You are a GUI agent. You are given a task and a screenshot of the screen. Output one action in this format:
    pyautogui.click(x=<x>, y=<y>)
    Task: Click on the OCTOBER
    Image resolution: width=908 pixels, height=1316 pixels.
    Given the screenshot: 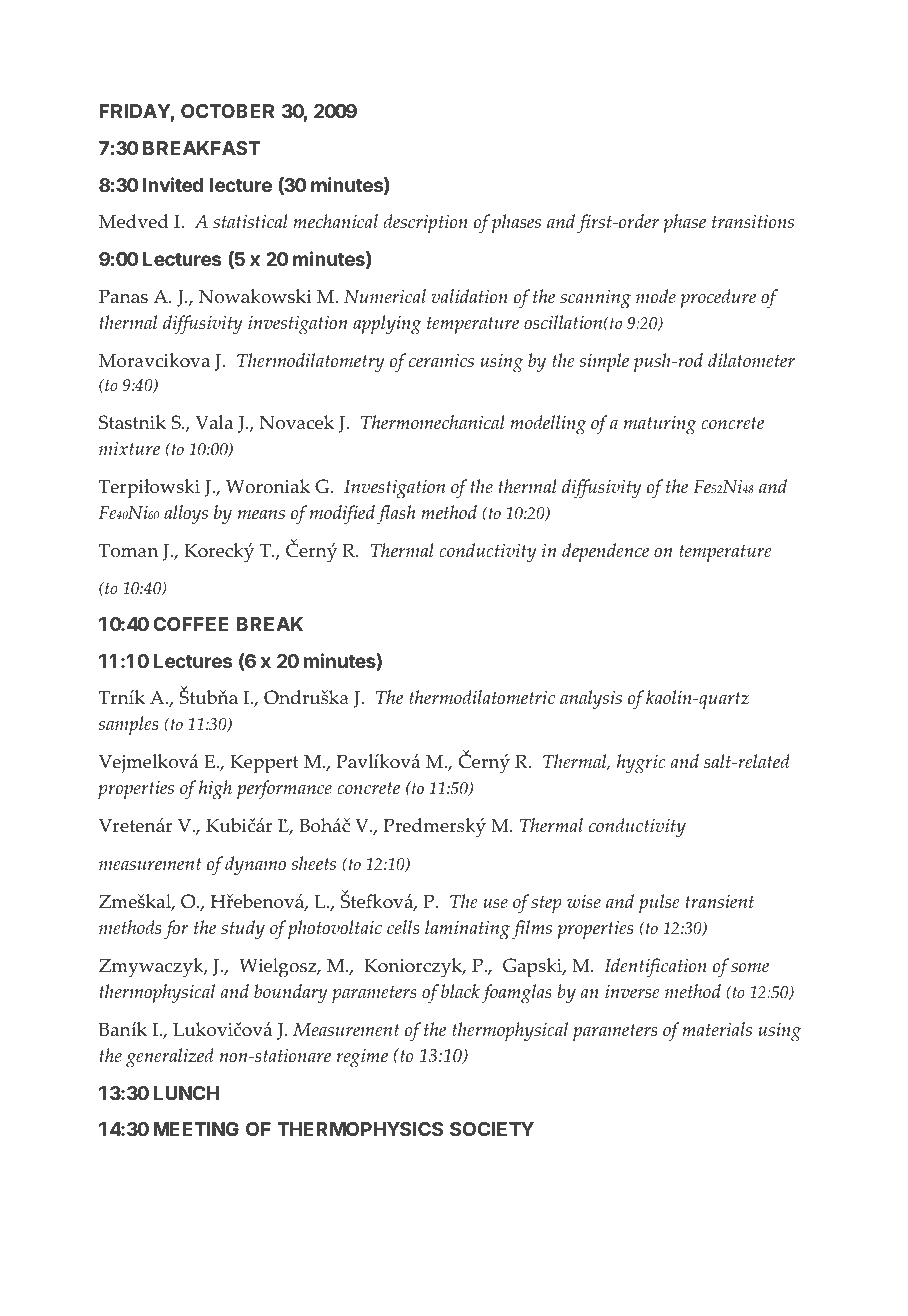 What is the action you would take?
    pyautogui.click(x=227, y=111)
